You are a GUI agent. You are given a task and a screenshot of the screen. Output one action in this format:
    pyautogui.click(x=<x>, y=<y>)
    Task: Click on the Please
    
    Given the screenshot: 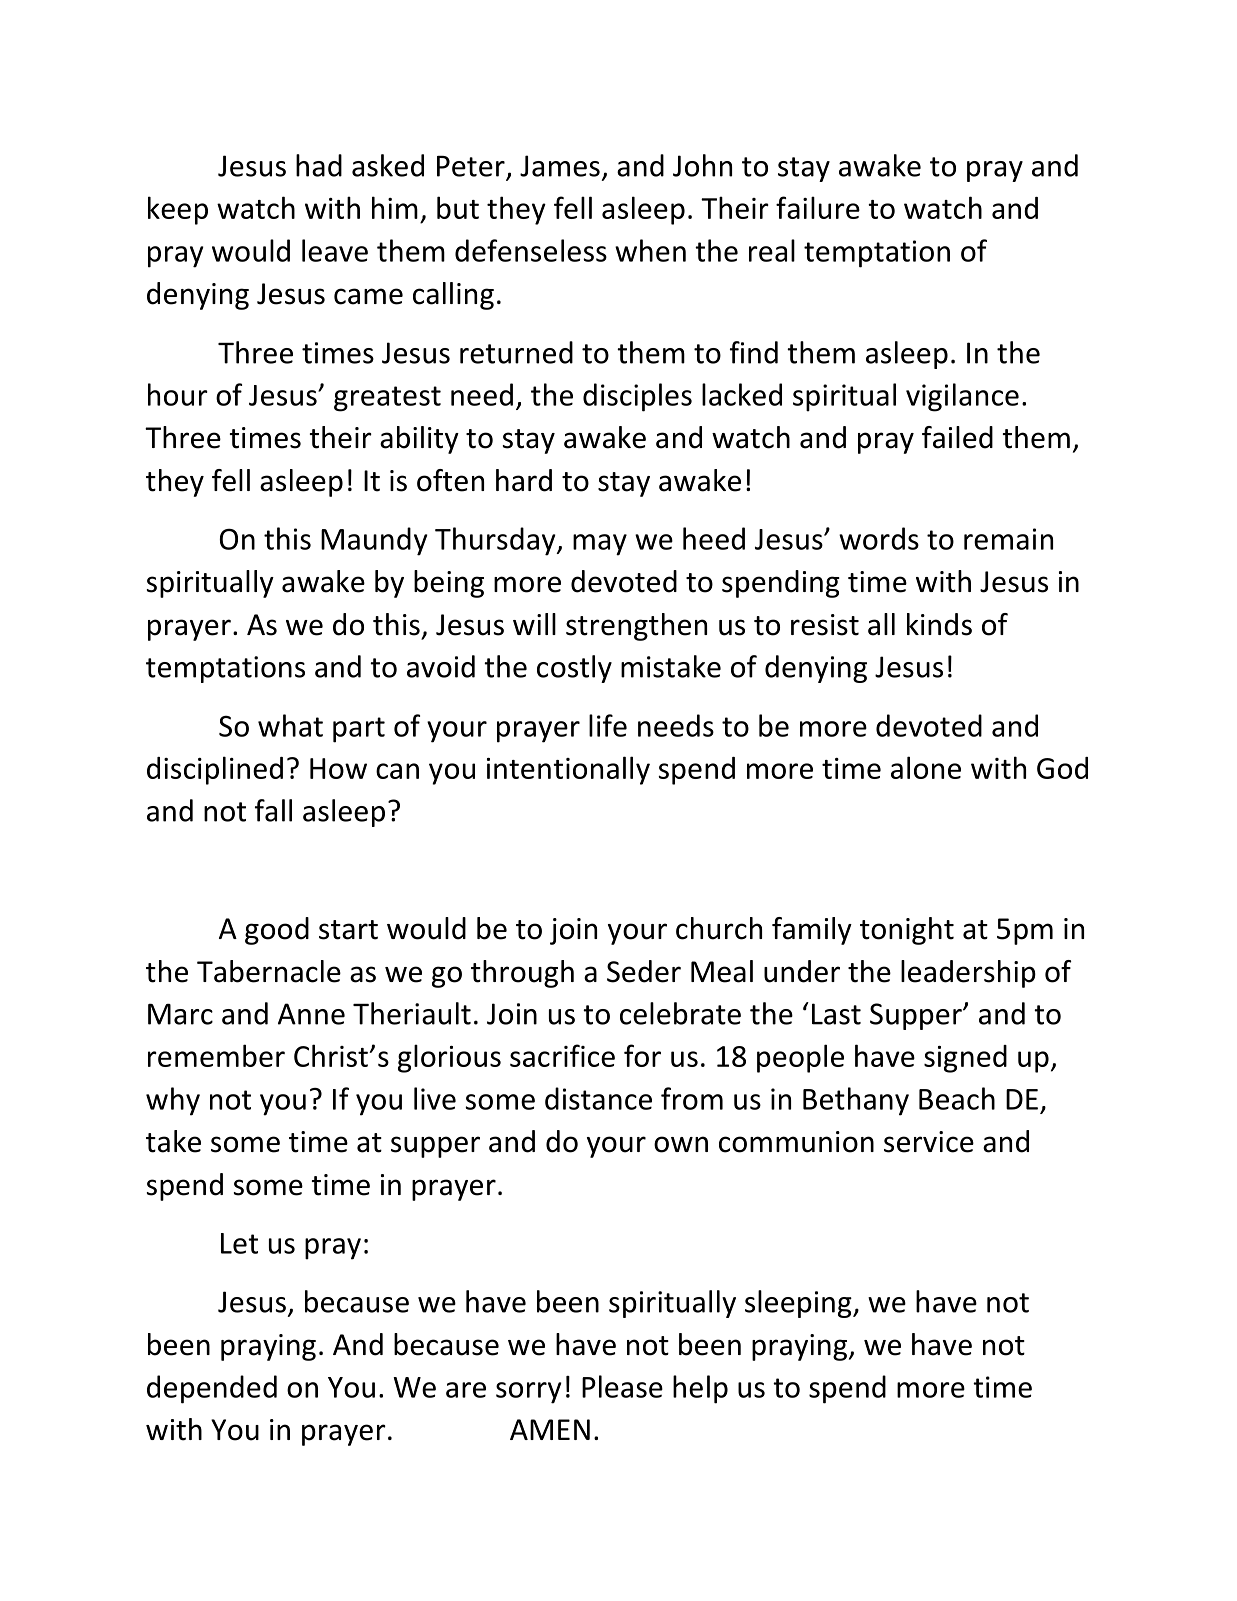 What is the action you would take?
    pyautogui.click(x=622, y=1386)
